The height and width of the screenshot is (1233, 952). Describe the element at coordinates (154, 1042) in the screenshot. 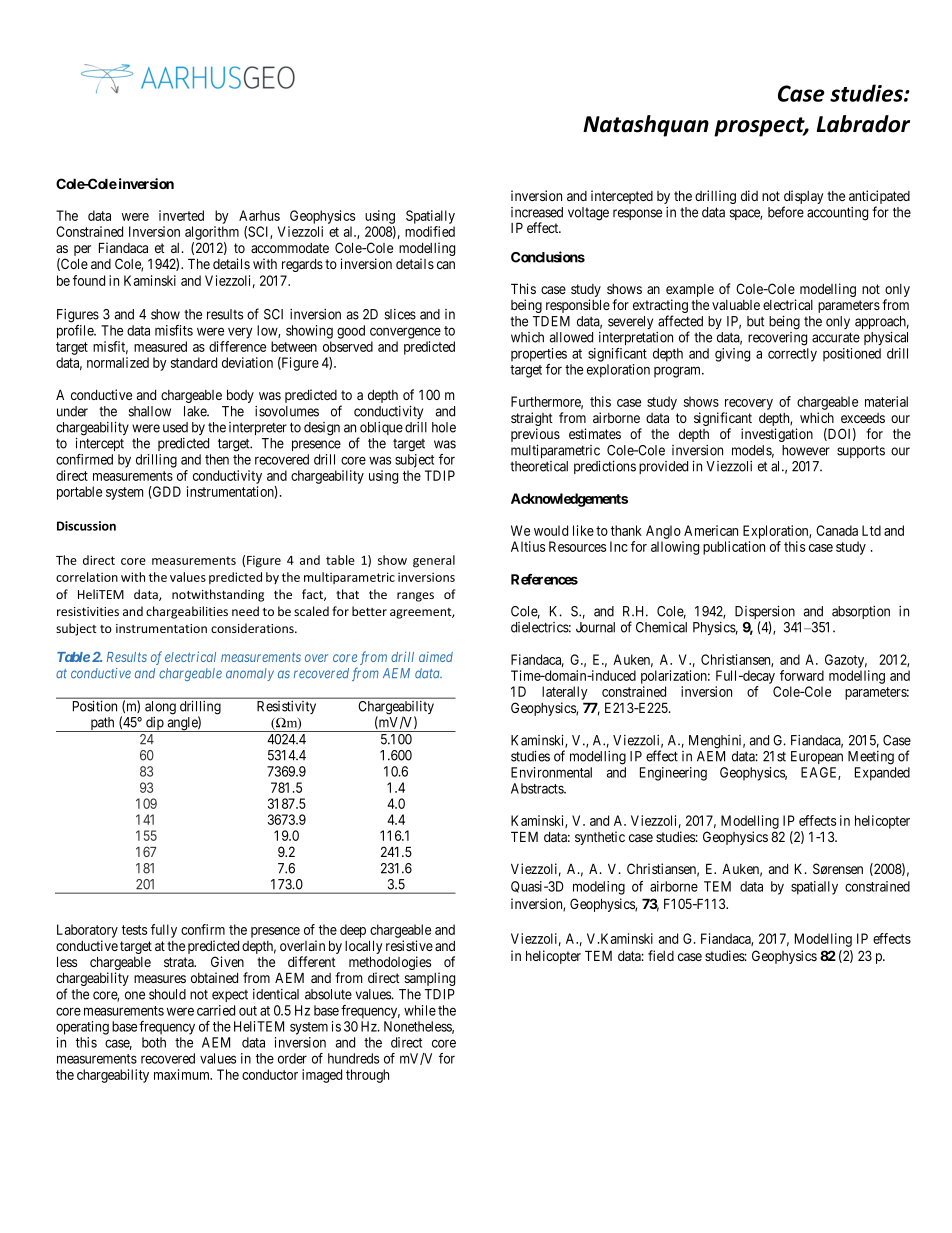

I see `both` at that location.
